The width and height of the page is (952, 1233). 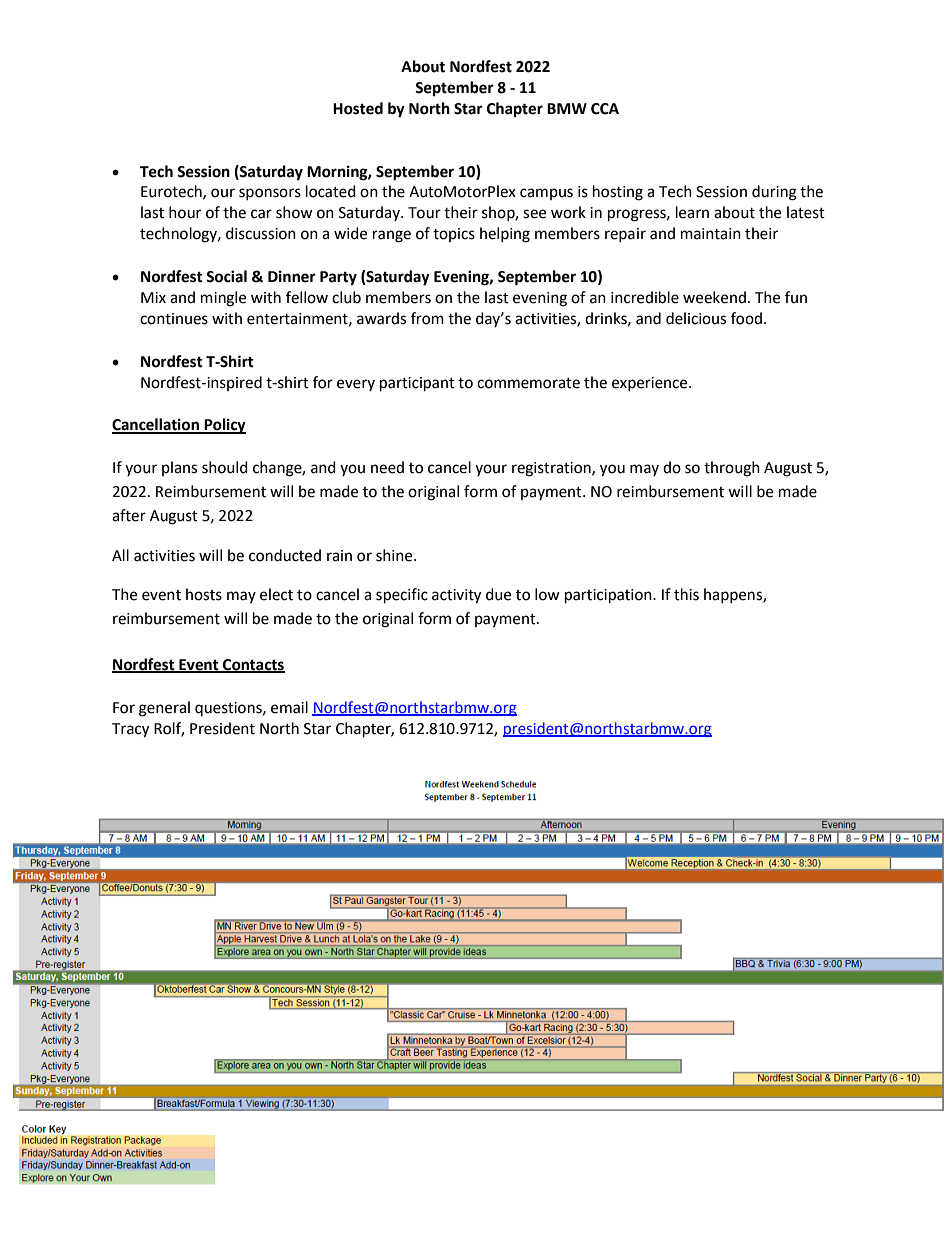 What do you see at coordinates (164, 709) in the page?
I see `general` at bounding box center [164, 709].
